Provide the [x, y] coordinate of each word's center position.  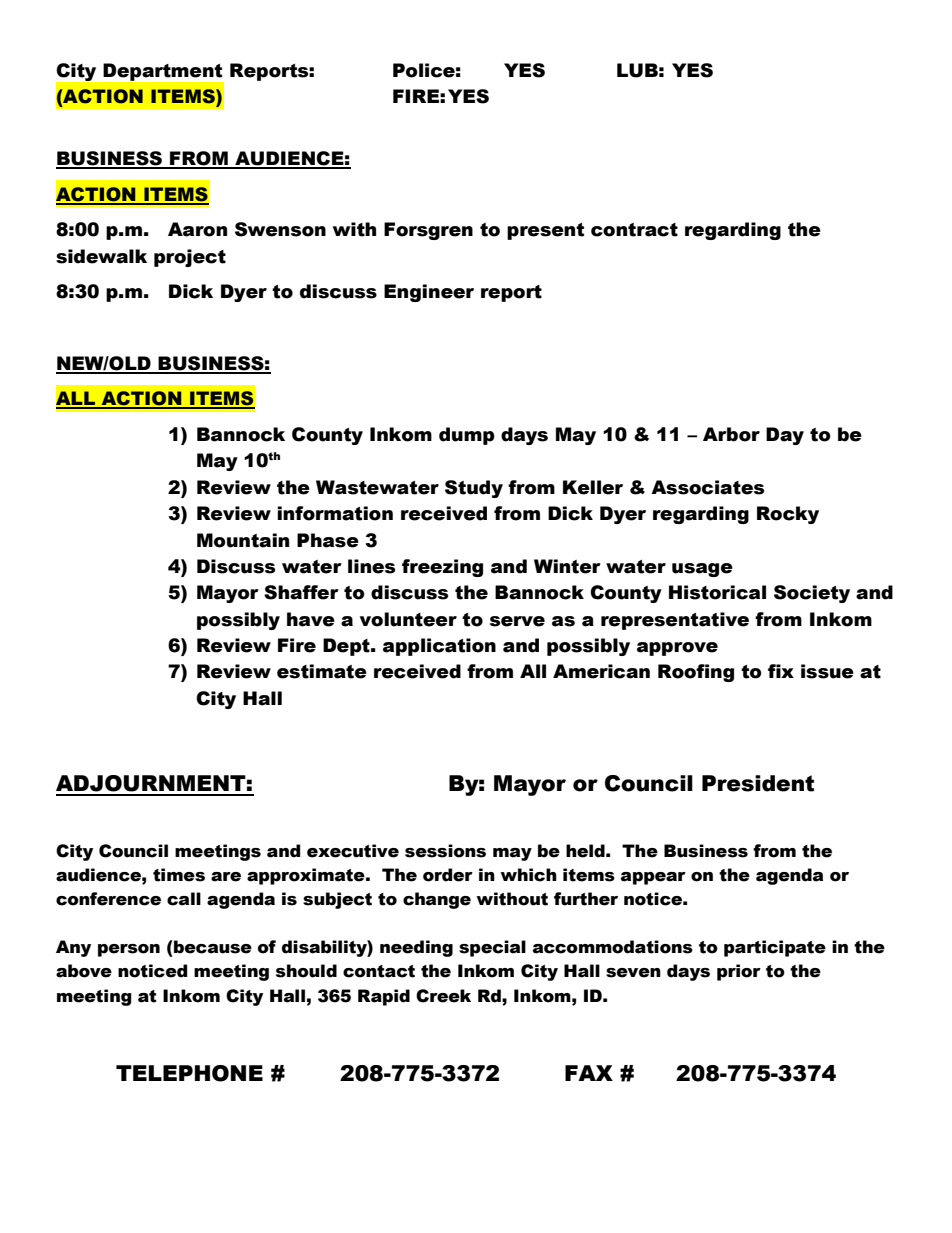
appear [653, 878]
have [311, 619]
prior [739, 972]
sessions [445, 851]
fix [781, 671]
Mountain [243, 540]
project [190, 258]
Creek [443, 996]
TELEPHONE [189, 1073]
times [179, 875]
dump [467, 436]
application [439, 647]
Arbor [731, 434]
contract [634, 230]
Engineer [429, 293]
